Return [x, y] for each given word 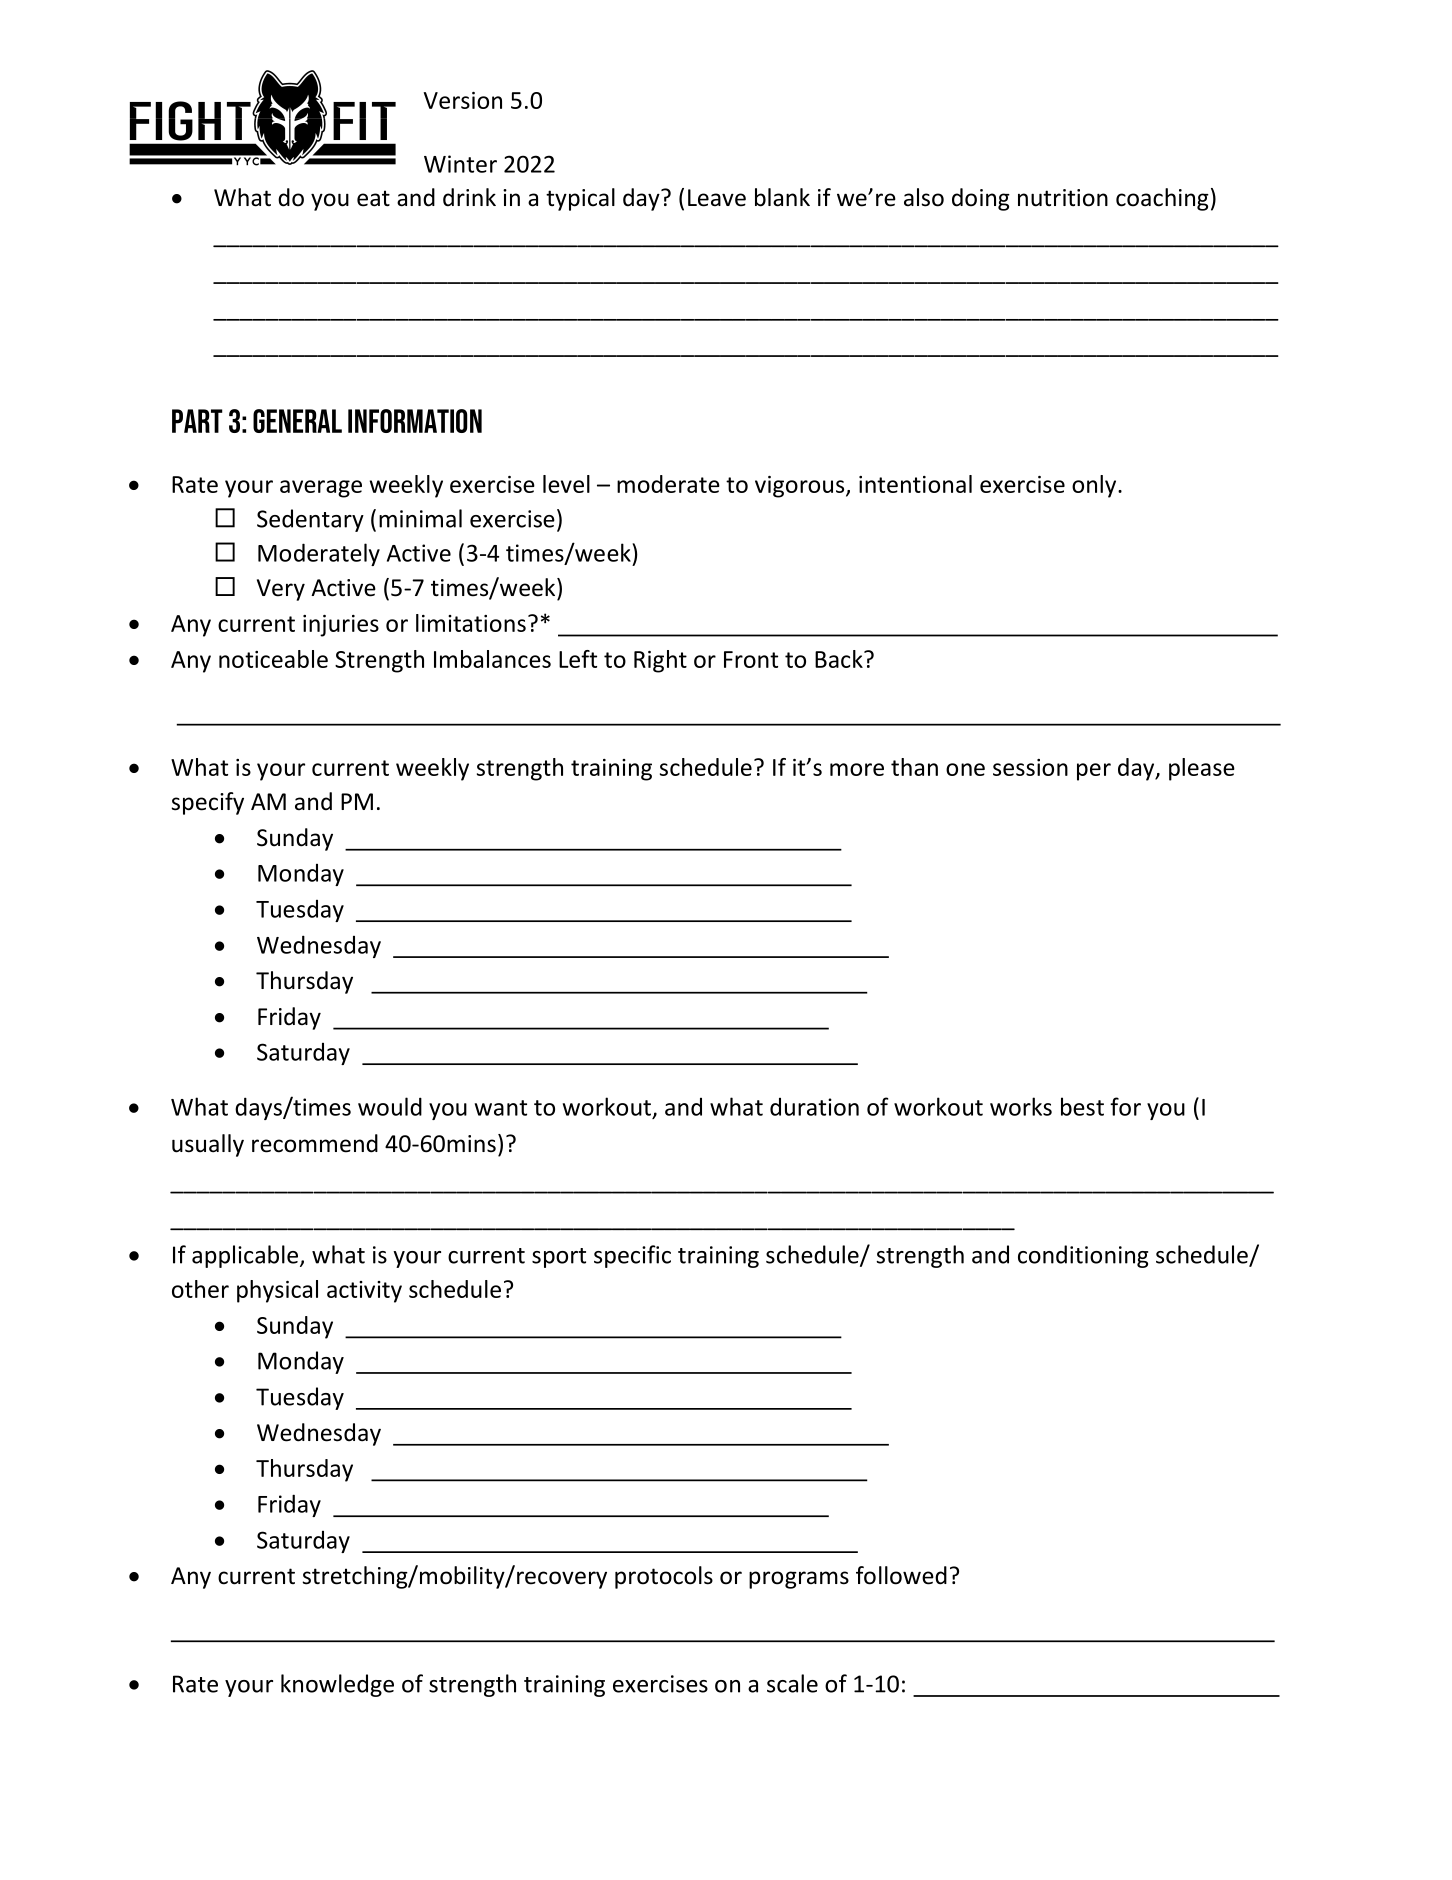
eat [373, 198]
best [1082, 1106]
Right [660, 661]
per [1094, 772]
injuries [341, 626]
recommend [315, 1143]
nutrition [1063, 198]
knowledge [337, 1685]
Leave [717, 198]
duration [814, 1107]
